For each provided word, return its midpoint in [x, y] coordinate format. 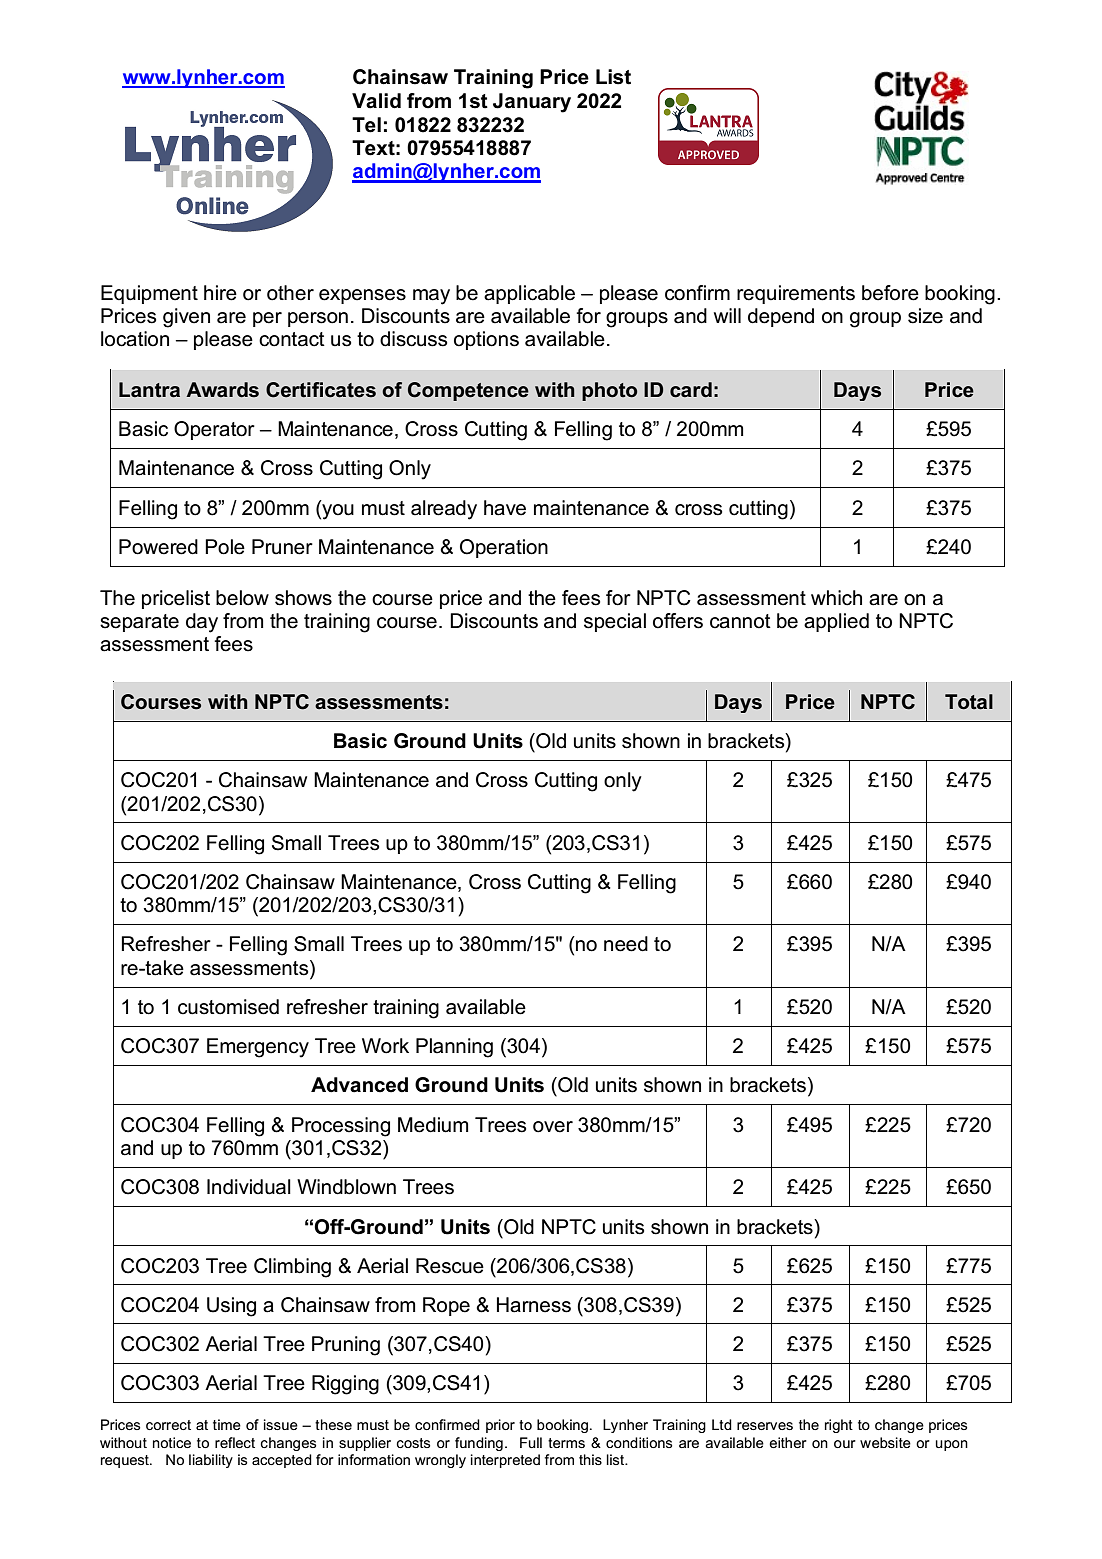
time [227, 1424]
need [626, 944]
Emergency [258, 1048]
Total [969, 702]
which [836, 598]
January [532, 103]
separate [139, 623]
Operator [214, 430]
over [553, 1127]
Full [531, 1442]
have [505, 508]
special [615, 622]
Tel [366, 125]
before [890, 293]
